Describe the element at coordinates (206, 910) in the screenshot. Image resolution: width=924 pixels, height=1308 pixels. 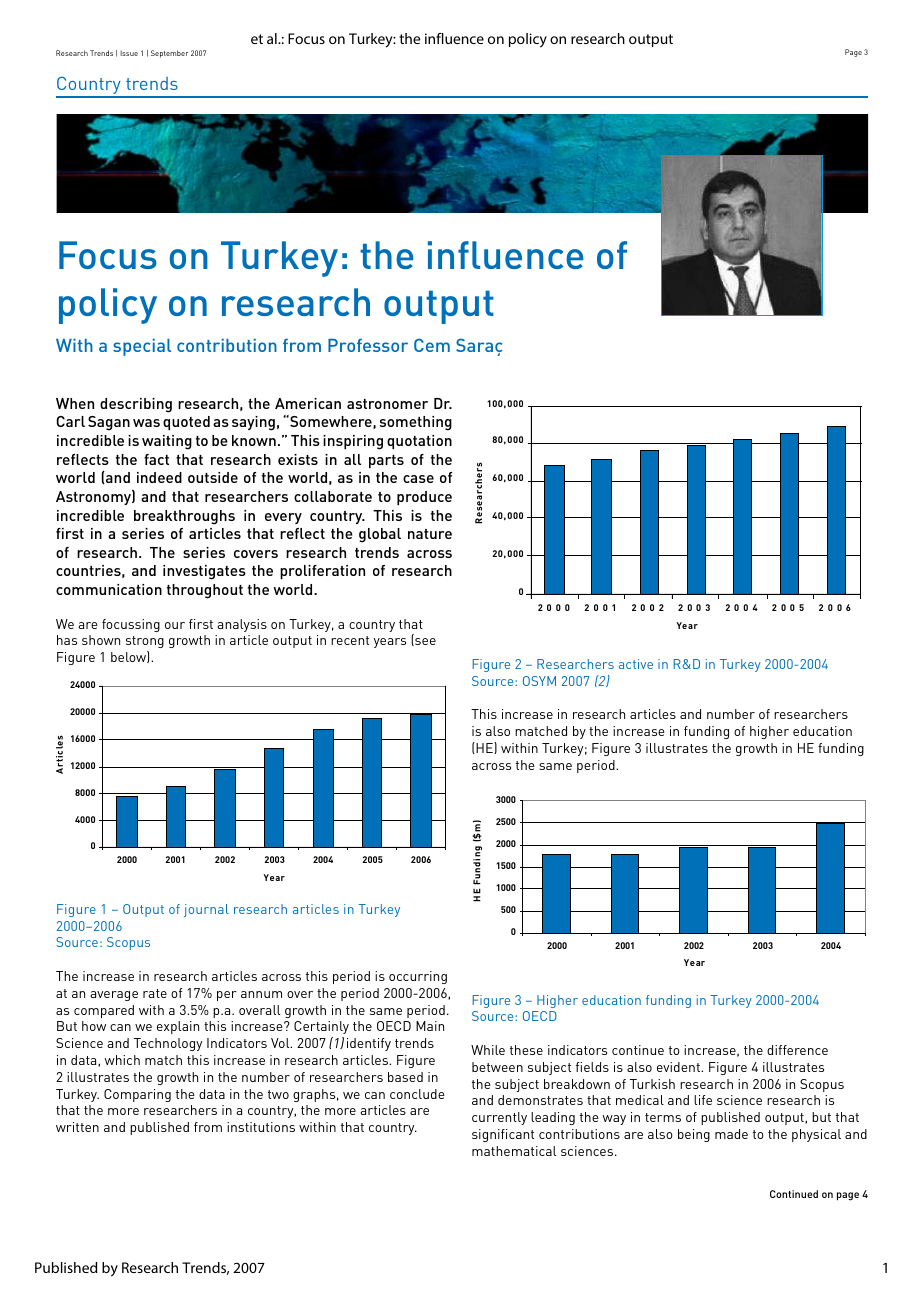
I see `journal` at that location.
